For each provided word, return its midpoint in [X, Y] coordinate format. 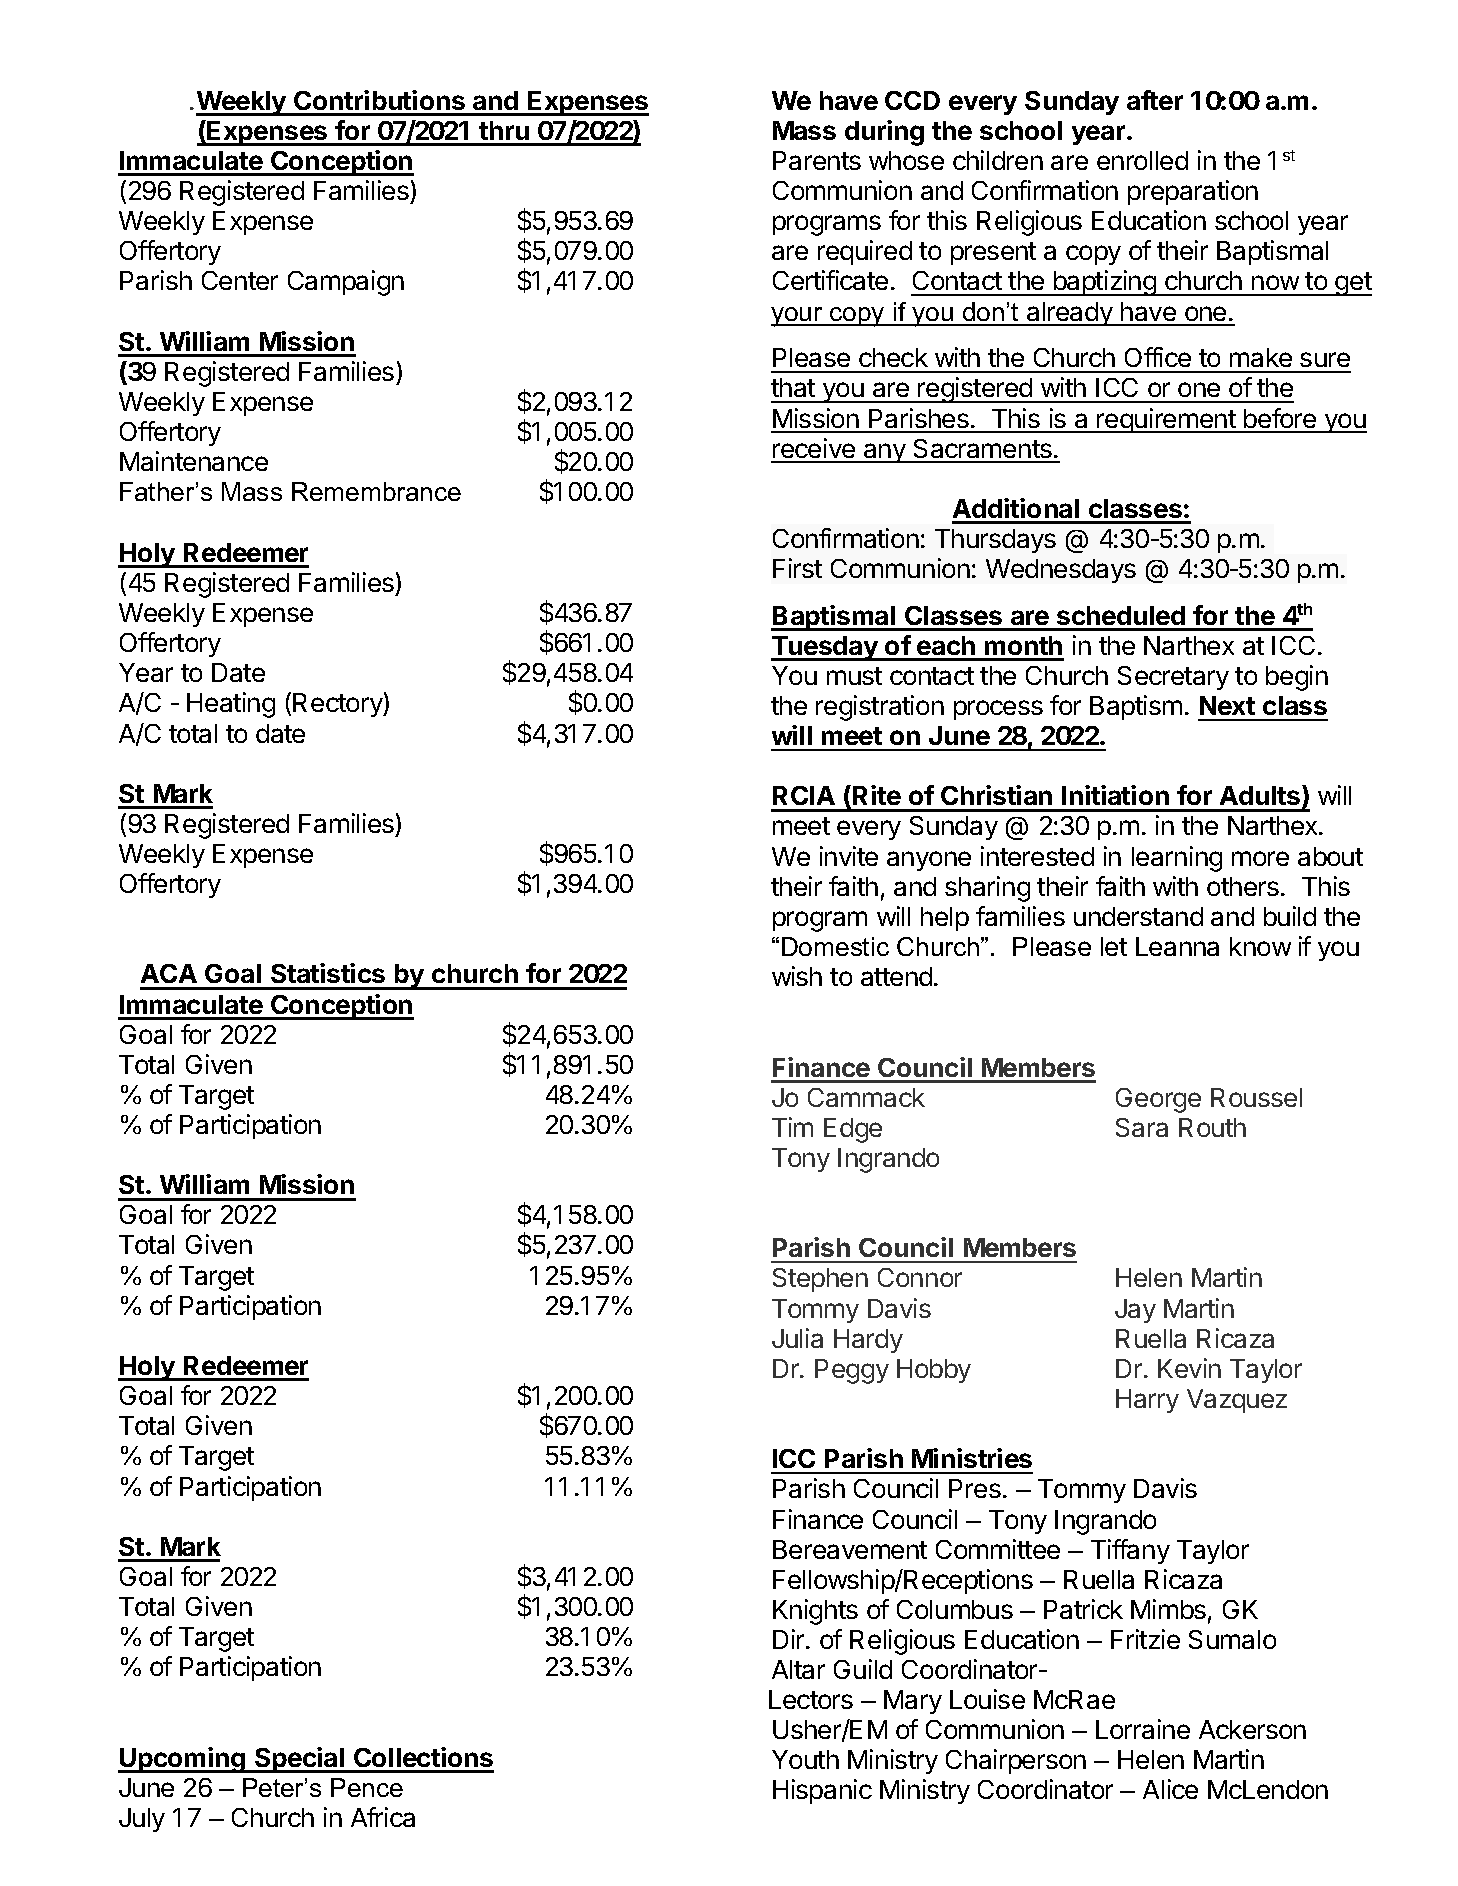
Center [240, 280]
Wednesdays [1061, 571]
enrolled [1142, 160]
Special [300, 1760]
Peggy [852, 1371]
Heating [231, 705]
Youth [805, 1759]
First [797, 568]
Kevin [1189, 1368]
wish [797, 976]
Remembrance [376, 491]
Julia [797, 1338]
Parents [817, 160]
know [1260, 946]
